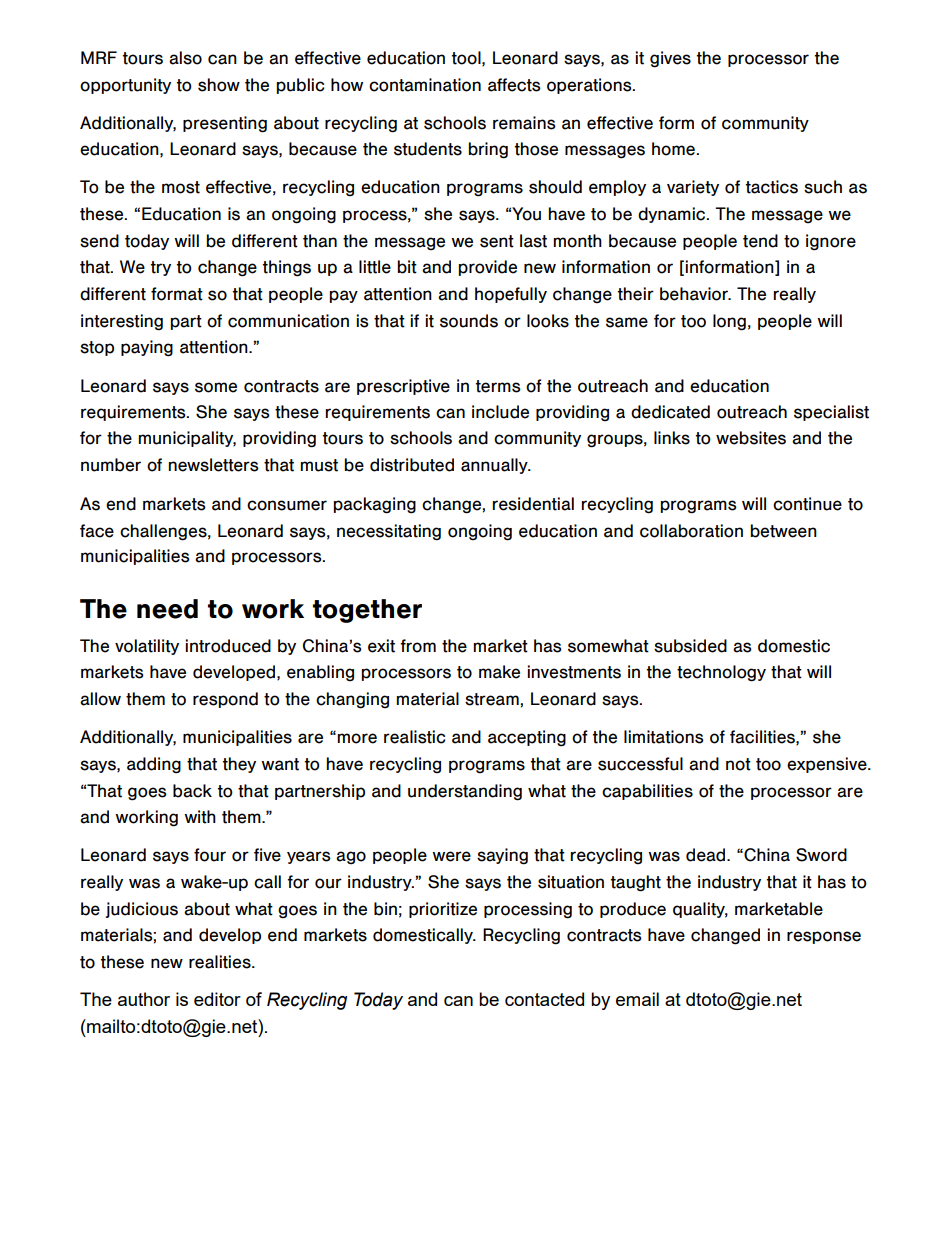 The image size is (952, 1233). What do you see at coordinates (824, 937) in the screenshot?
I see `response` at bounding box center [824, 937].
